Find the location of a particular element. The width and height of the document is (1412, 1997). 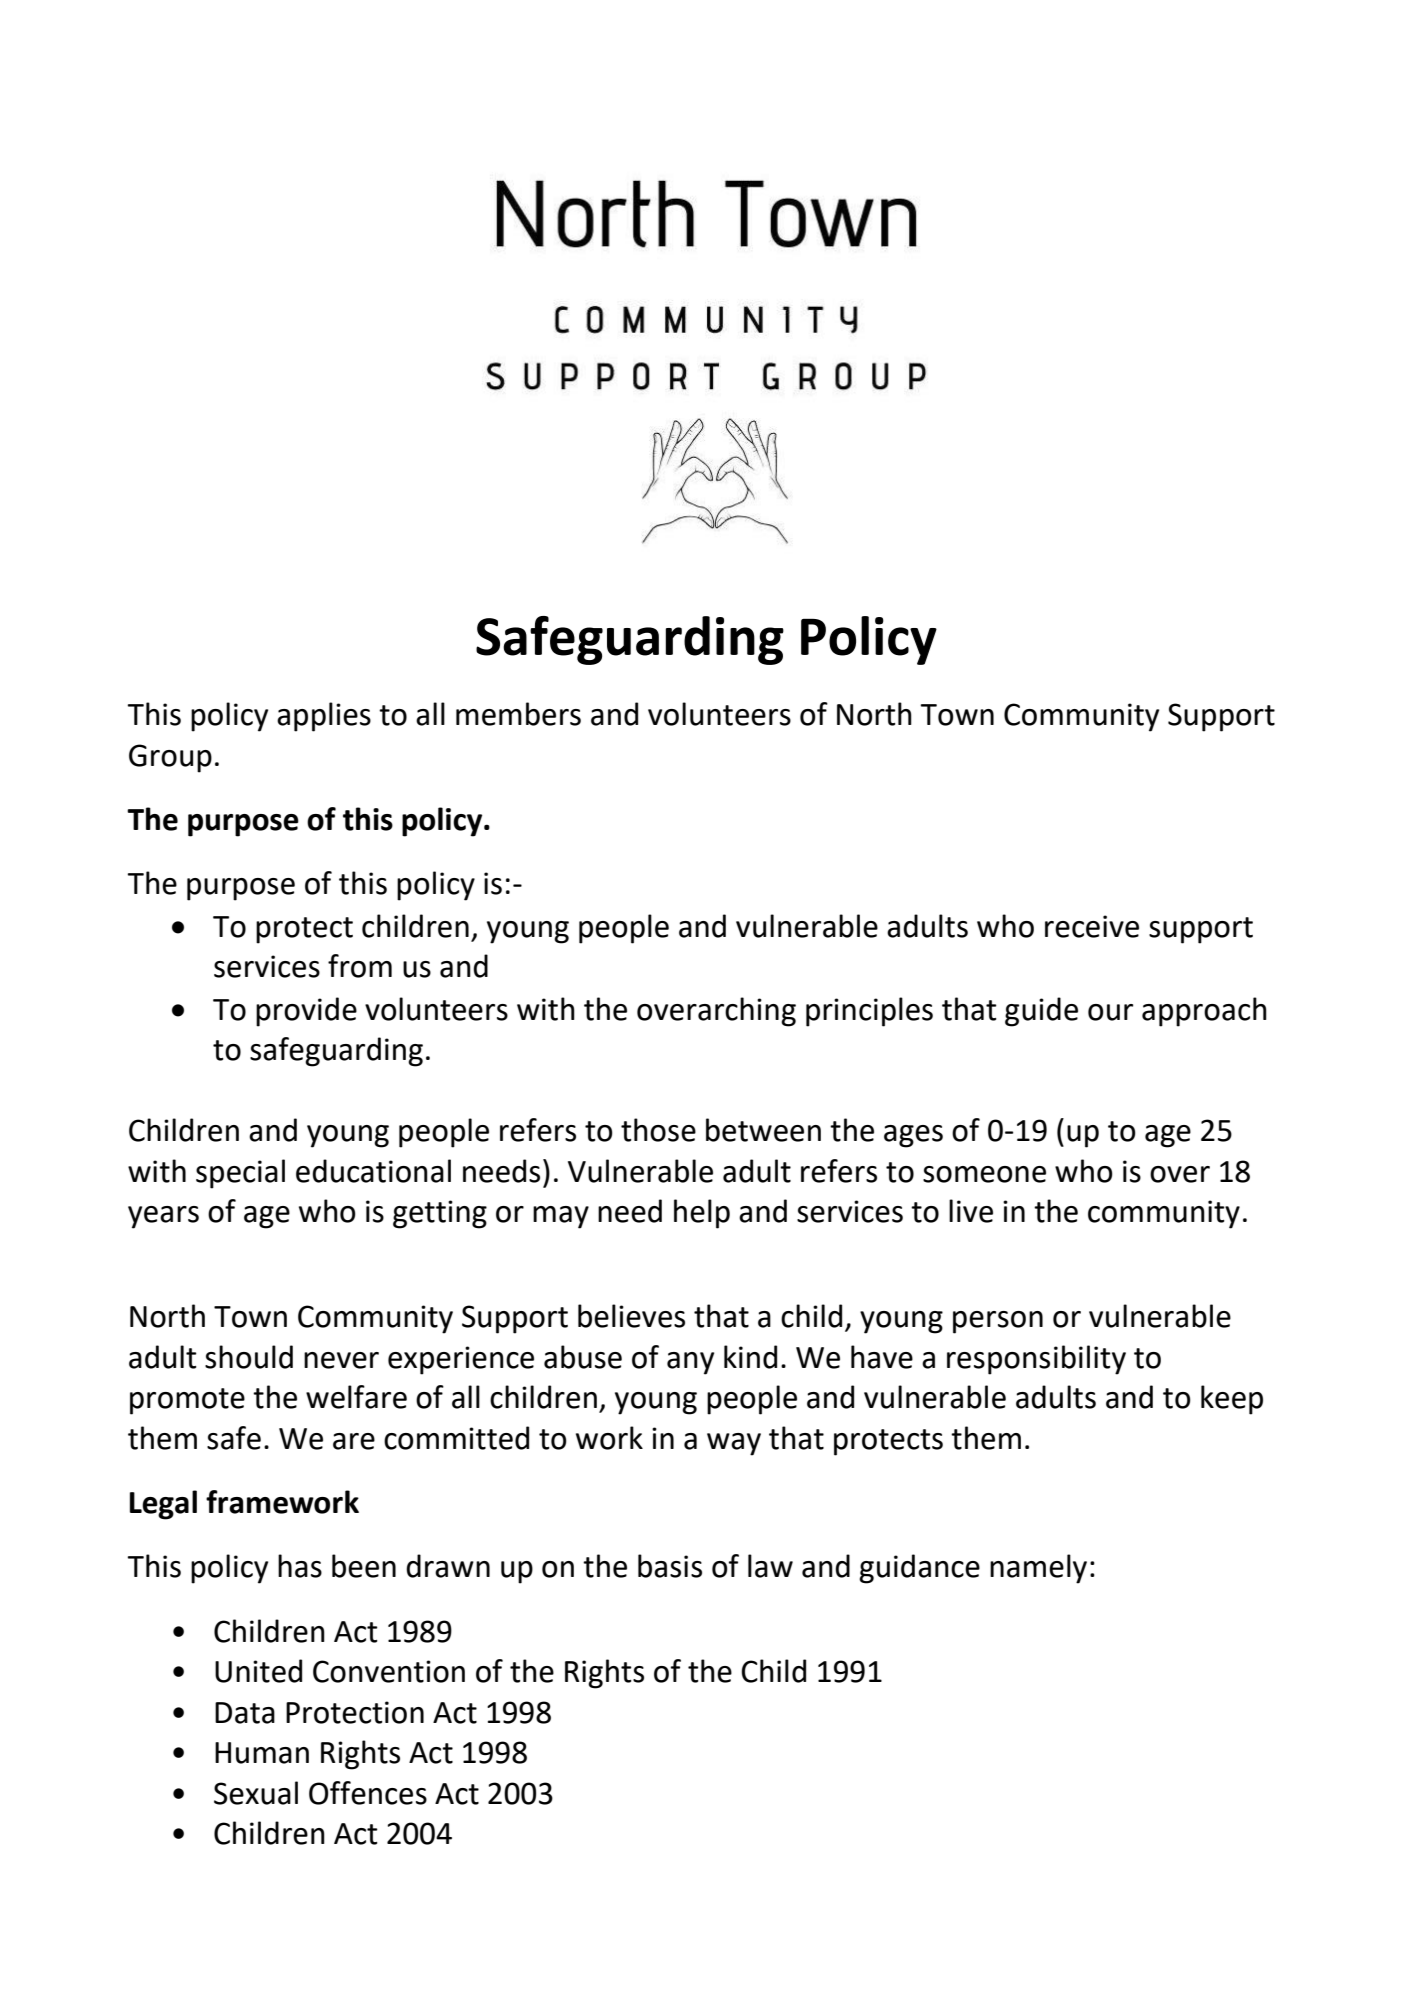

members is located at coordinates (518, 714).
